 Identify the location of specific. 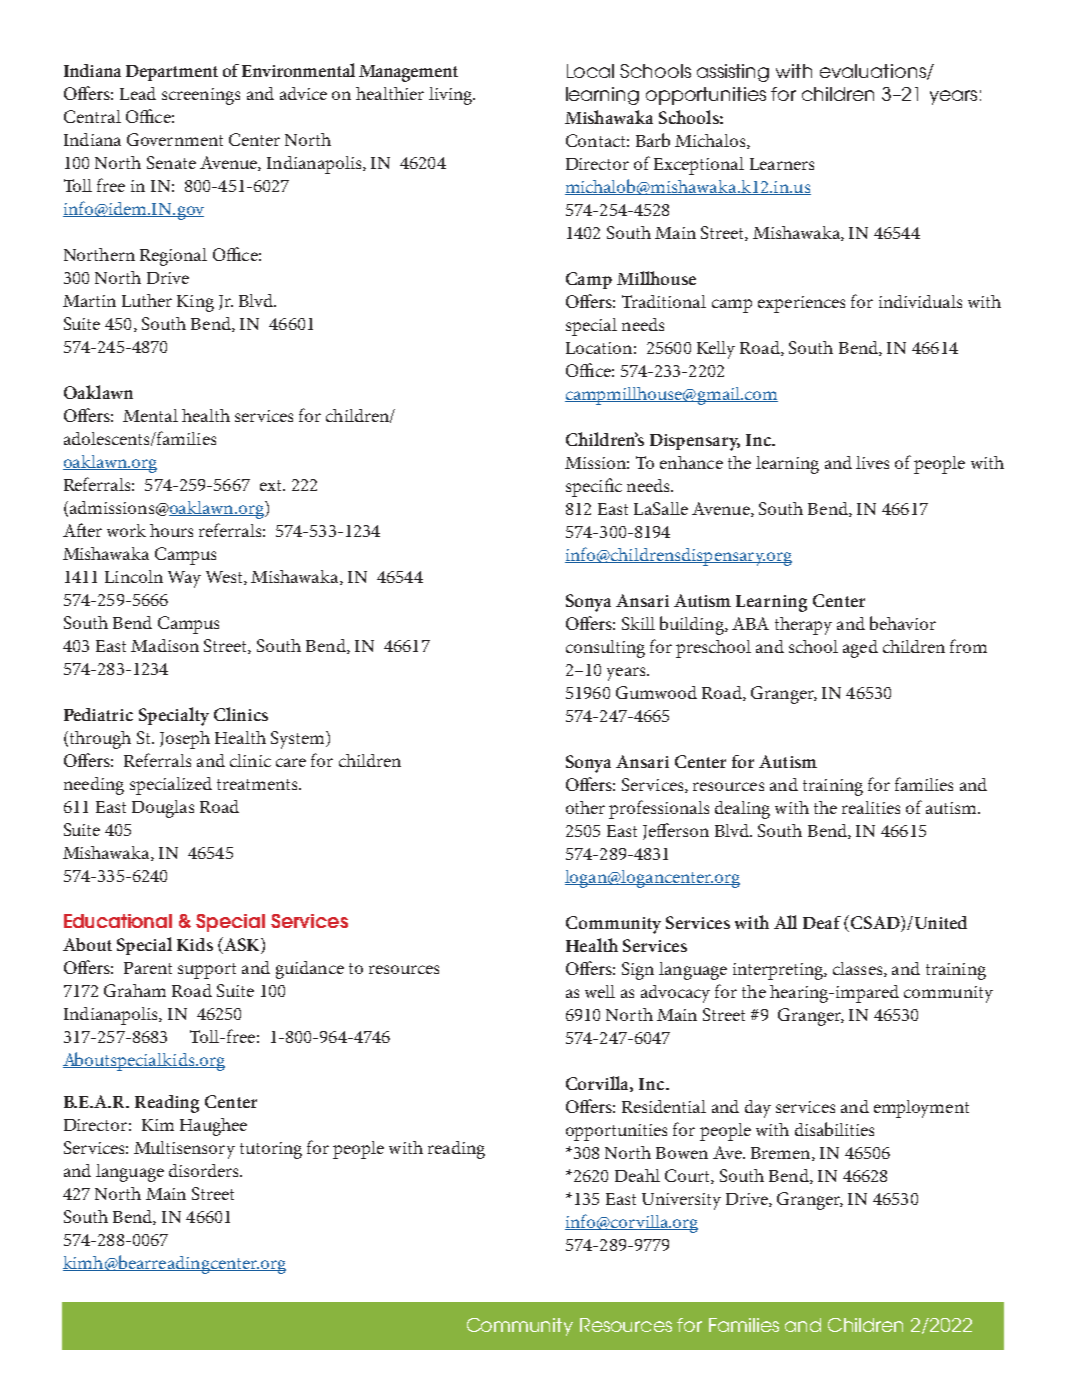
(594, 487).
